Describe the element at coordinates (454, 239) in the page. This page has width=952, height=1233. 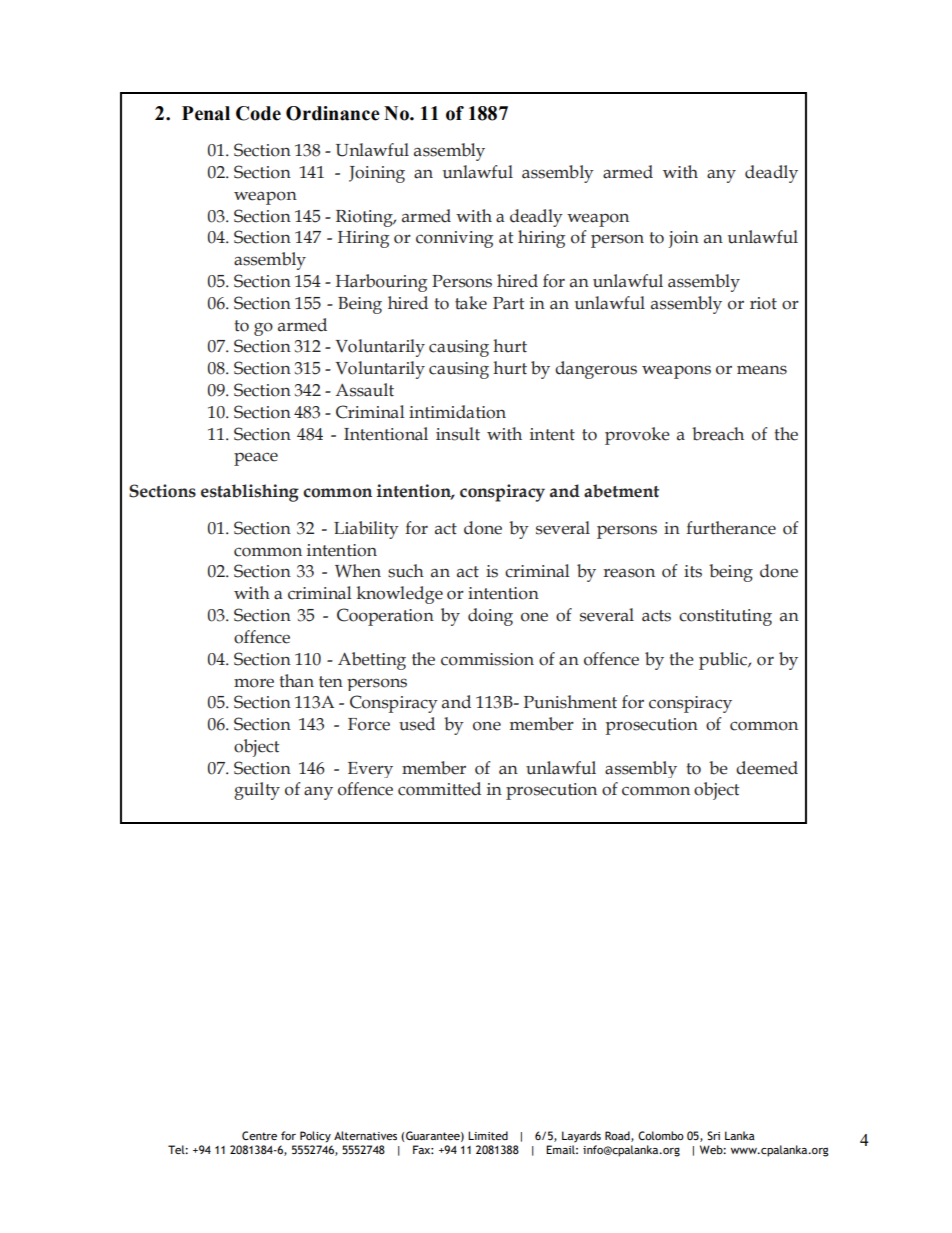
I see `conniving` at that location.
